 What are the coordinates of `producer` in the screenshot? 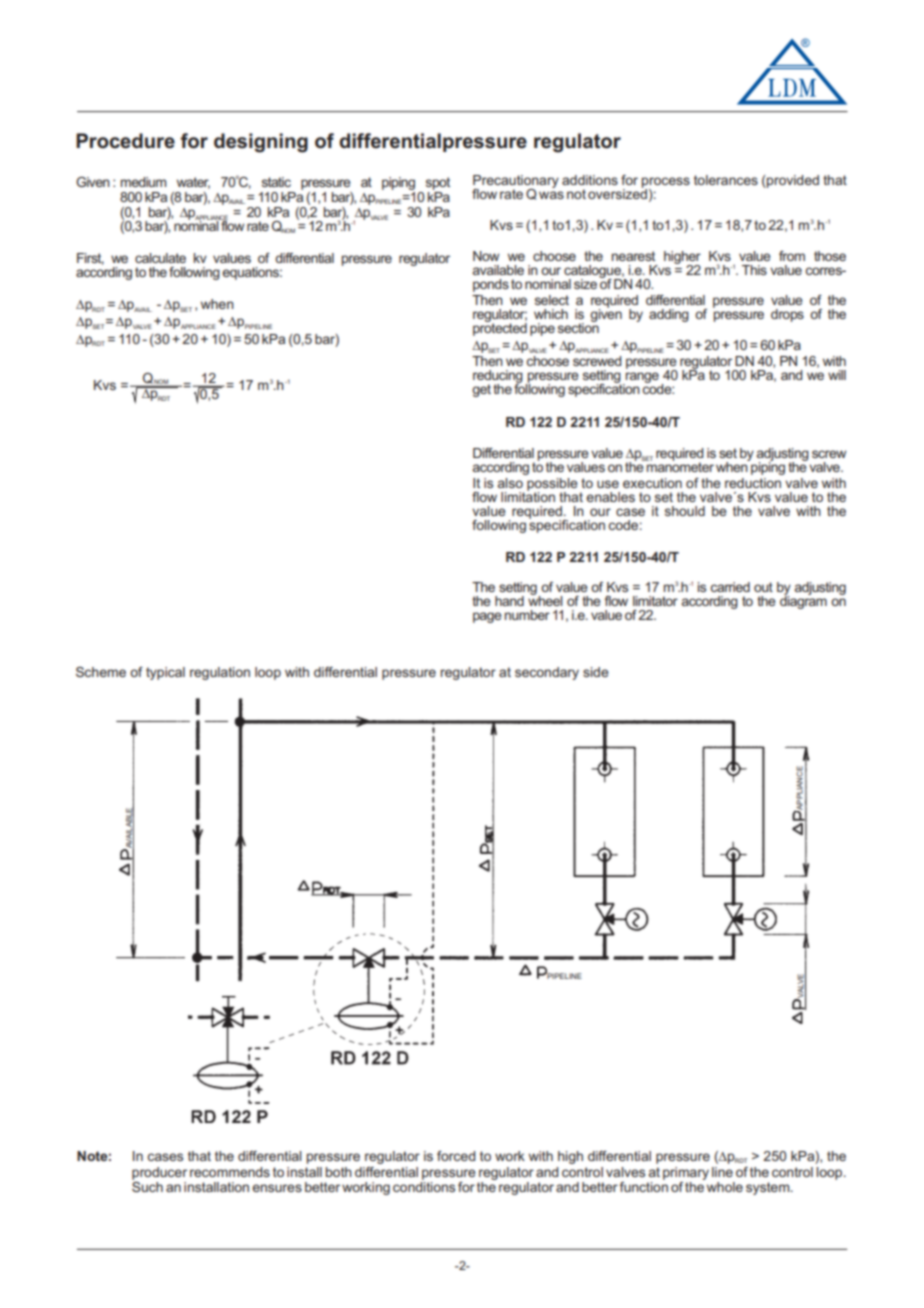 It's located at (159, 1173).
